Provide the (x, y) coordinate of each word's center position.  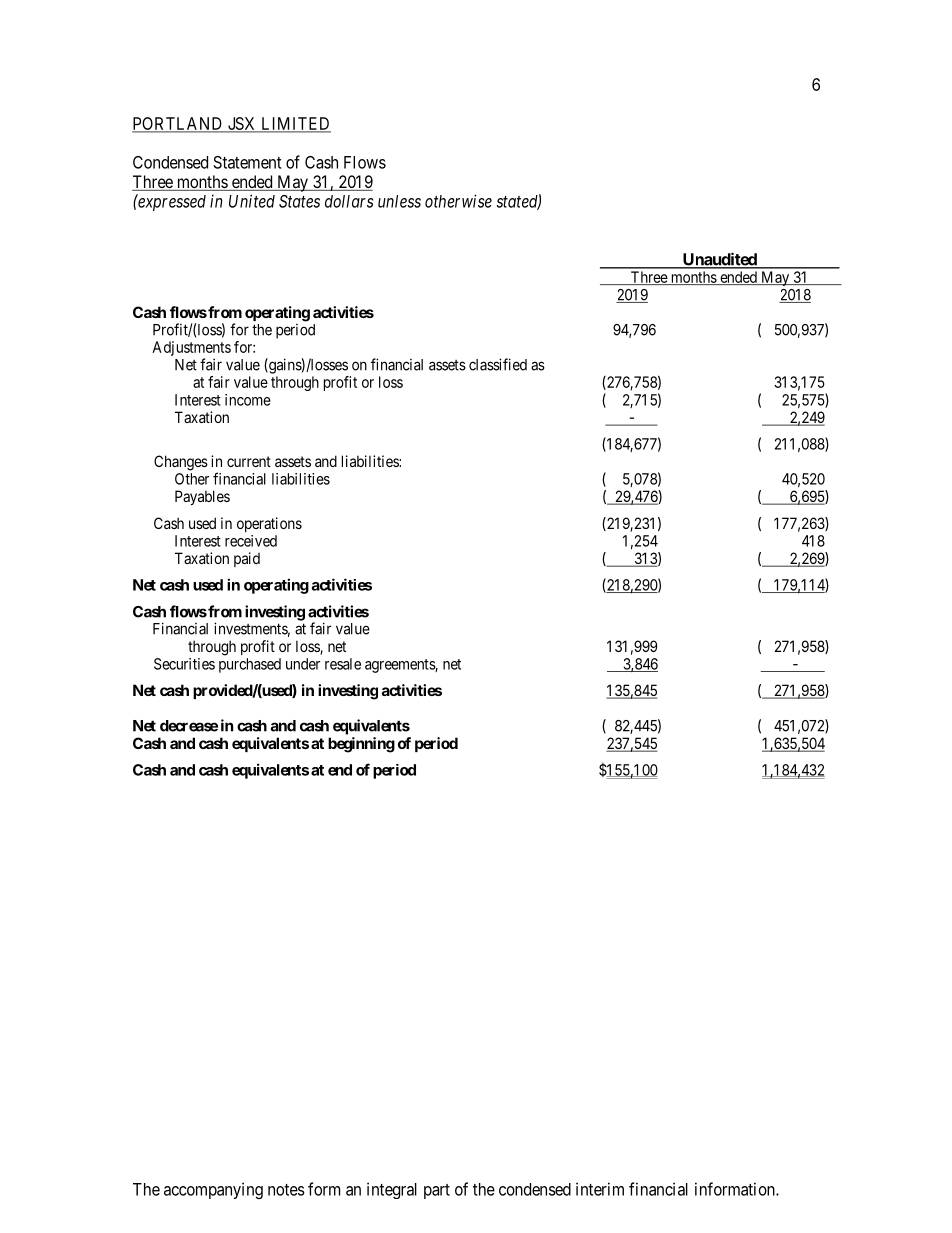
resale (343, 664)
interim (600, 1189)
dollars (349, 201)
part (437, 1191)
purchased (250, 665)
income (248, 400)
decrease (189, 726)
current (249, 461)
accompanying (213, 1190)
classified (498, 364)
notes (286, 1190)
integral (392, 1190)
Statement (247, 162)
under (303, 664)
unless (399, 201)
